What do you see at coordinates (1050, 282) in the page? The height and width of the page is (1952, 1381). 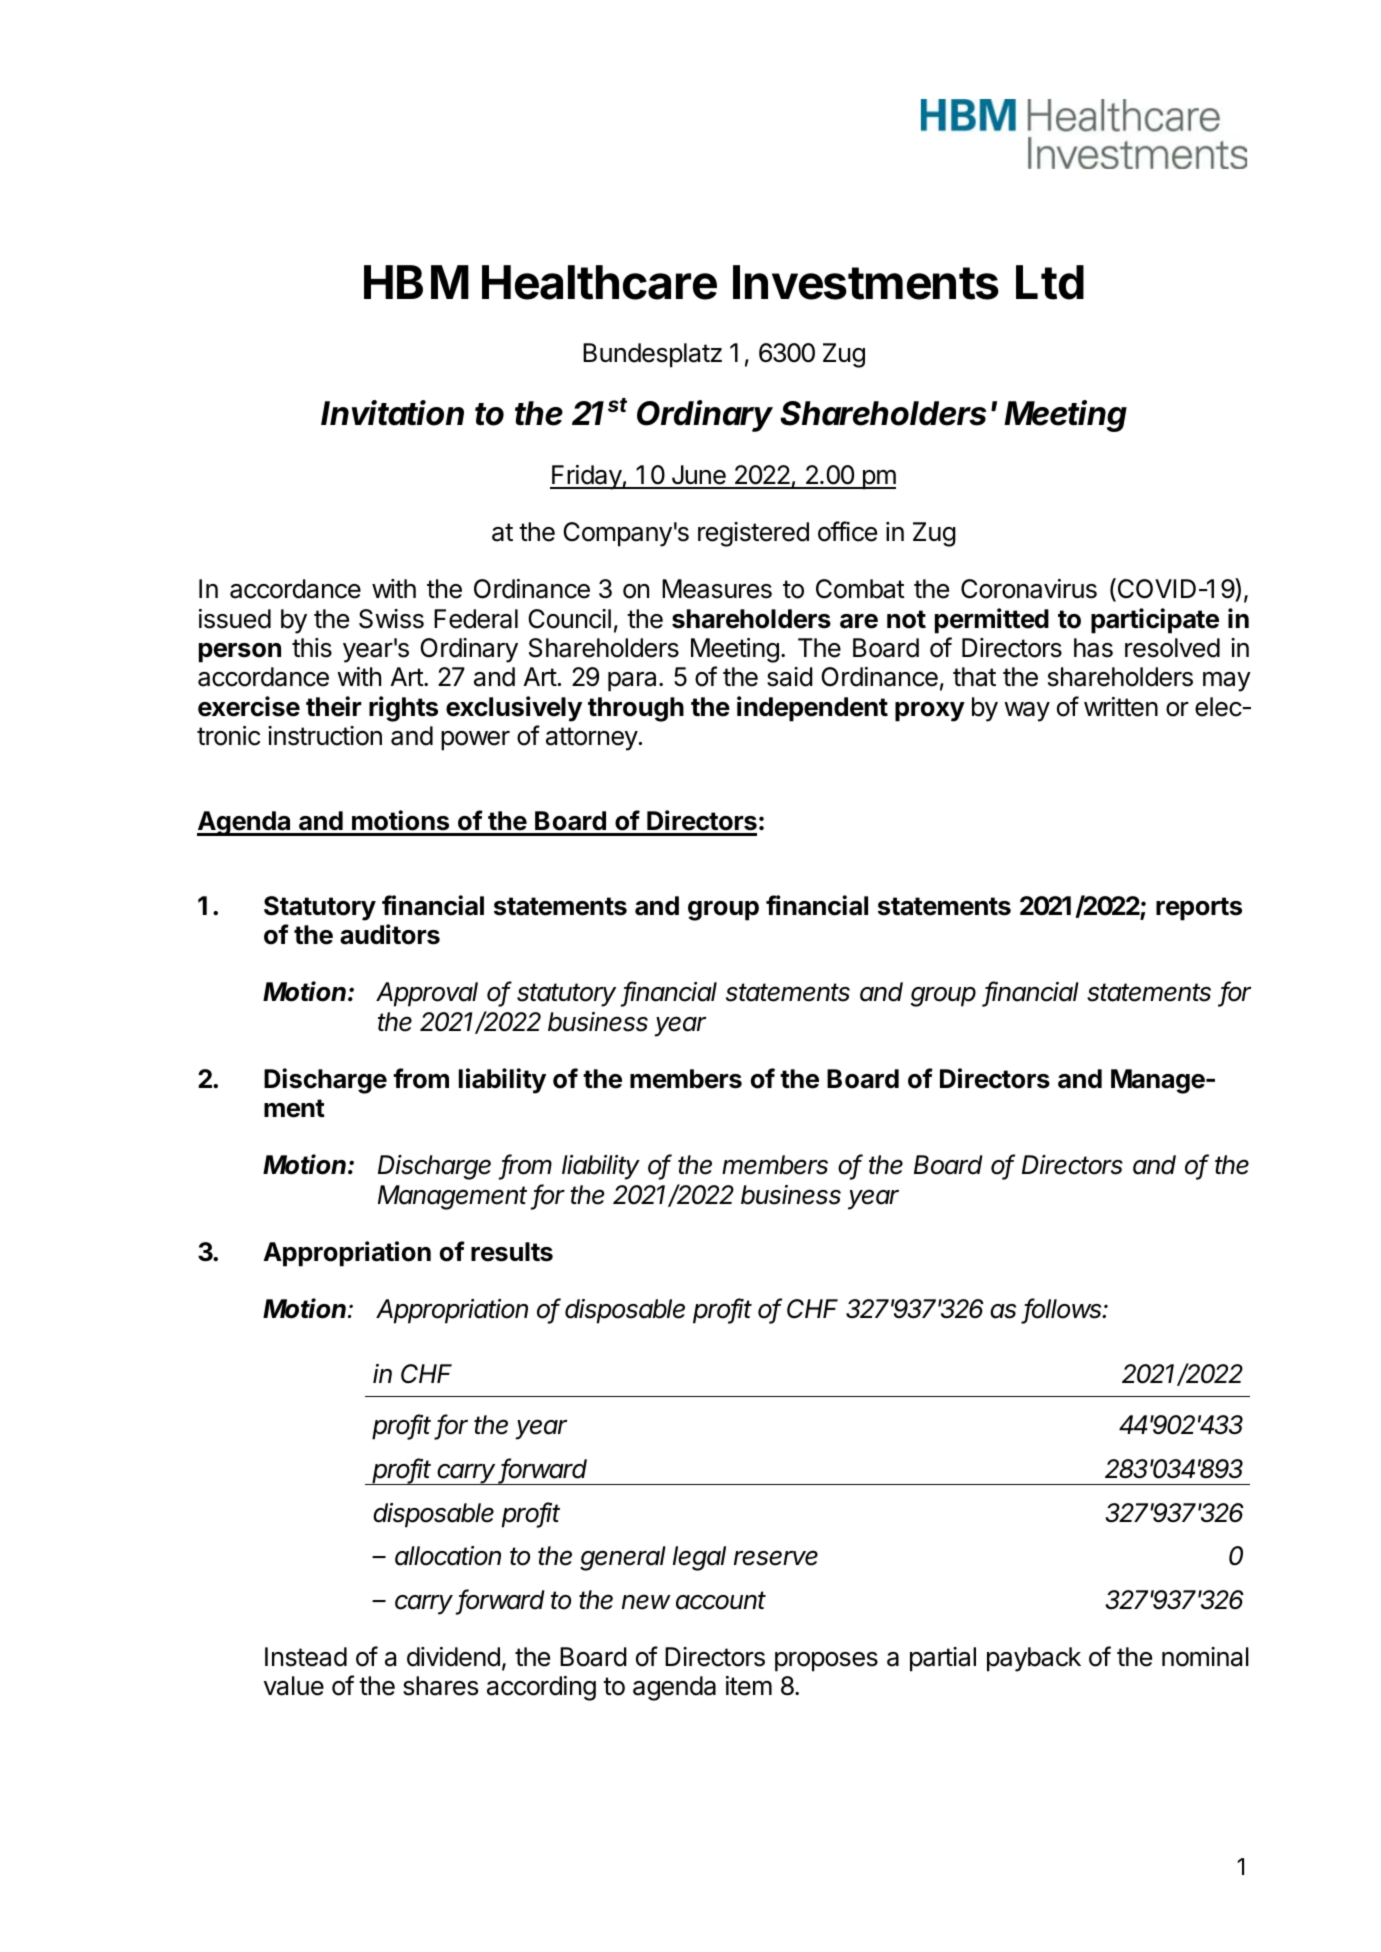 I see `Ltd` at bounding box center [1050, 282].
